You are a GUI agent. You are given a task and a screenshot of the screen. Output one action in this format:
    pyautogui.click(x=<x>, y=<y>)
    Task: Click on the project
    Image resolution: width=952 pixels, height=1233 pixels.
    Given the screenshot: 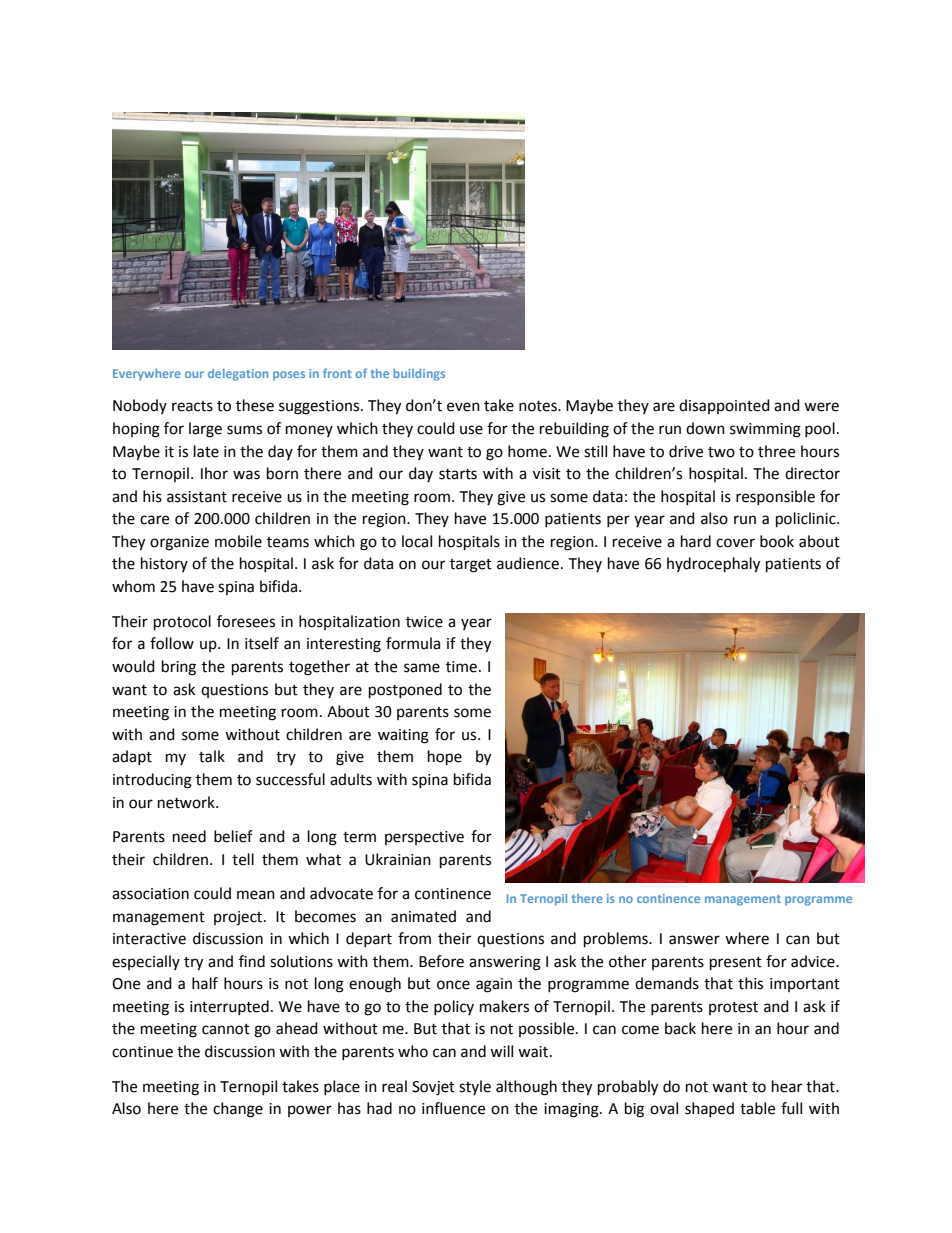 What is the action you would take?
    pyautogui.click(x=239, y=918)
